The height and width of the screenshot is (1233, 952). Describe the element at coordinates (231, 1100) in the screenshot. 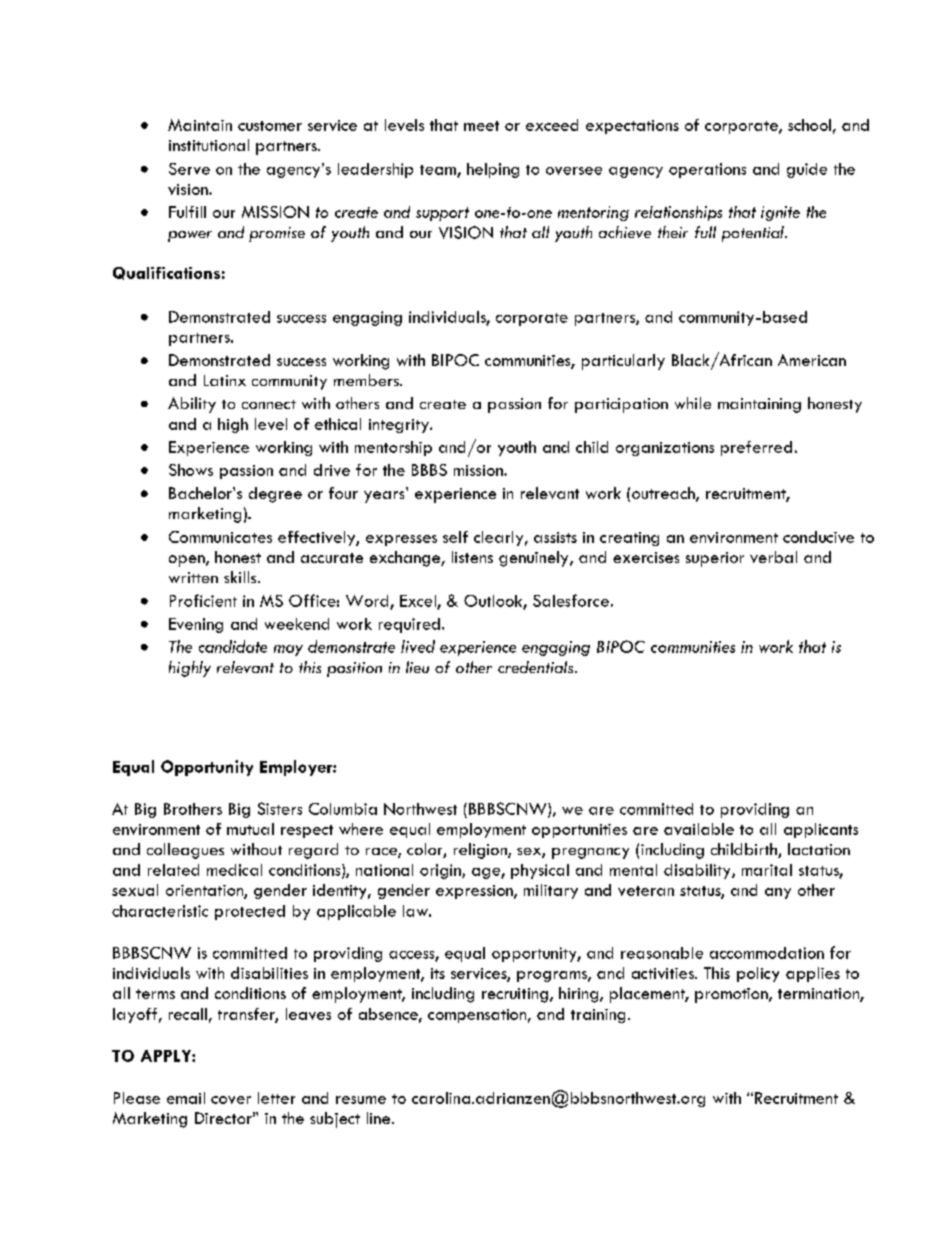

I see `cover` at that location.
